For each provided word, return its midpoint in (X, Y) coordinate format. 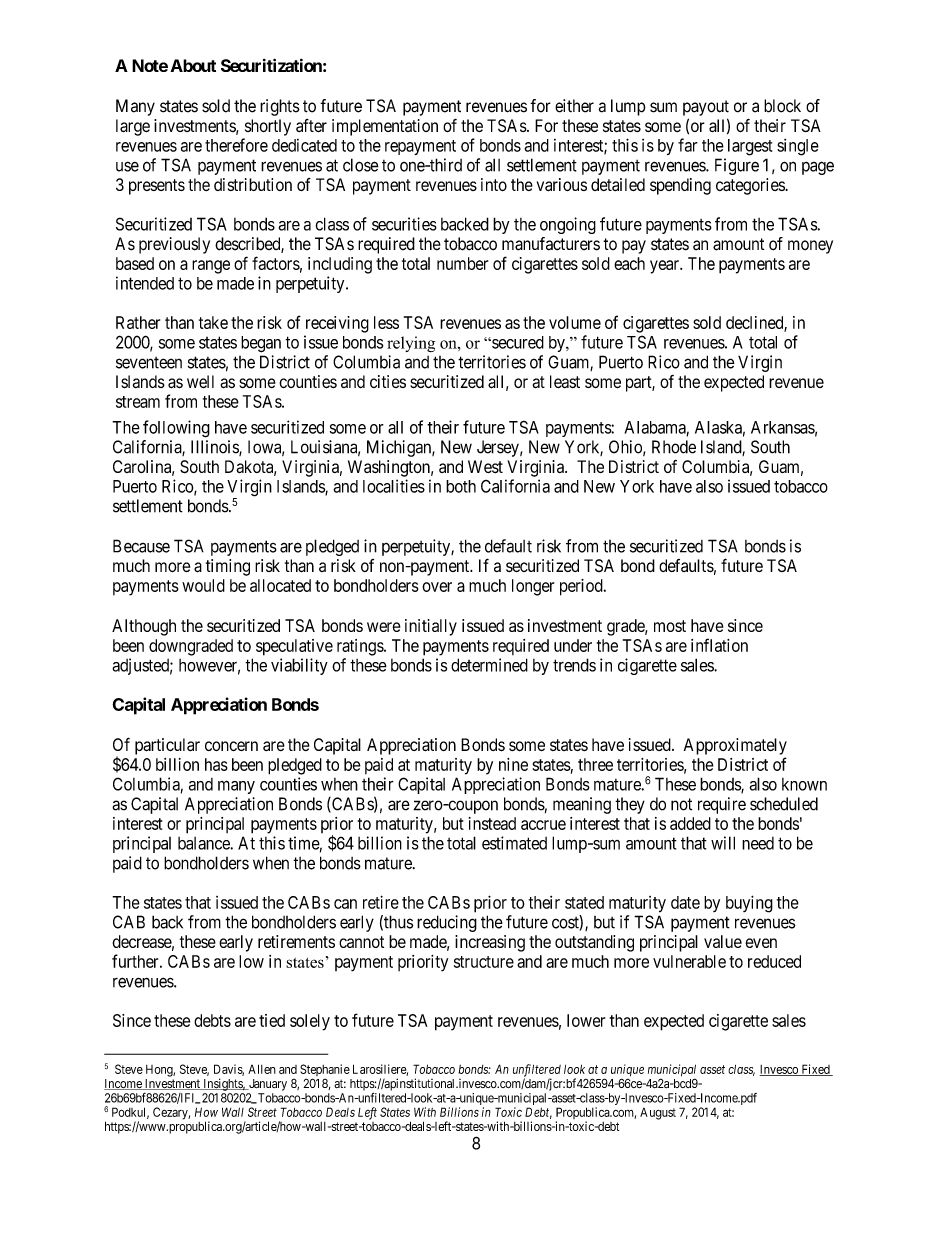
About (193, 65)
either (574, 106)
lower (586, 1020)
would (203, 585)
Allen (262, 1069)
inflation (719, 645)
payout (706, 108)
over (437, 587)
